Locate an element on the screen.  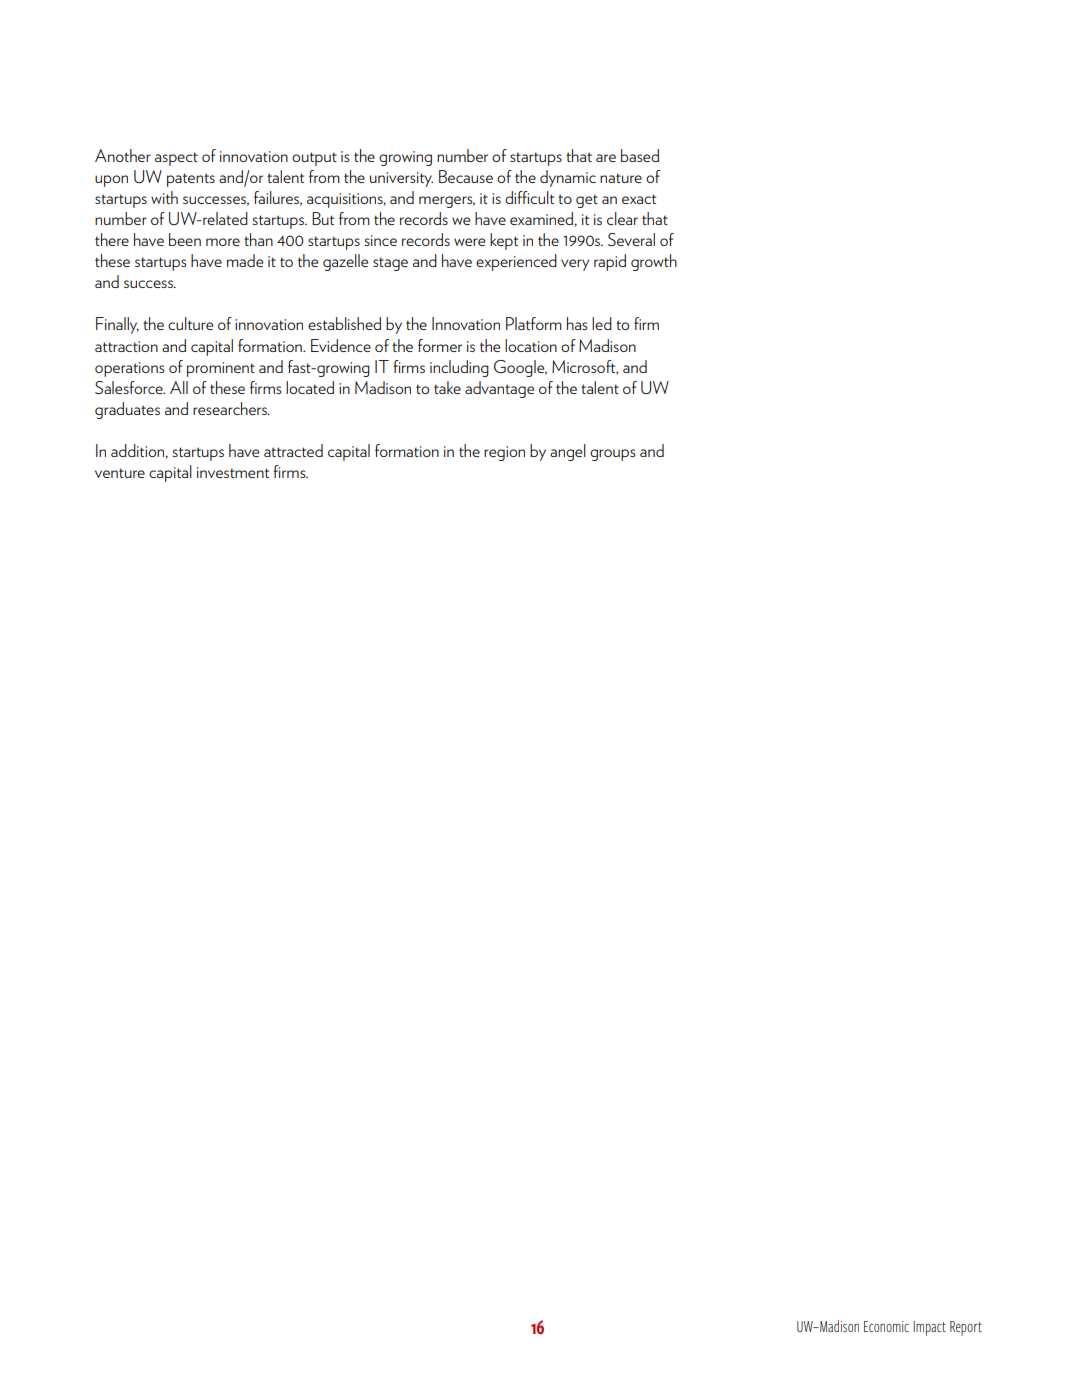
Economic is located at coordinates (886, 1326).
